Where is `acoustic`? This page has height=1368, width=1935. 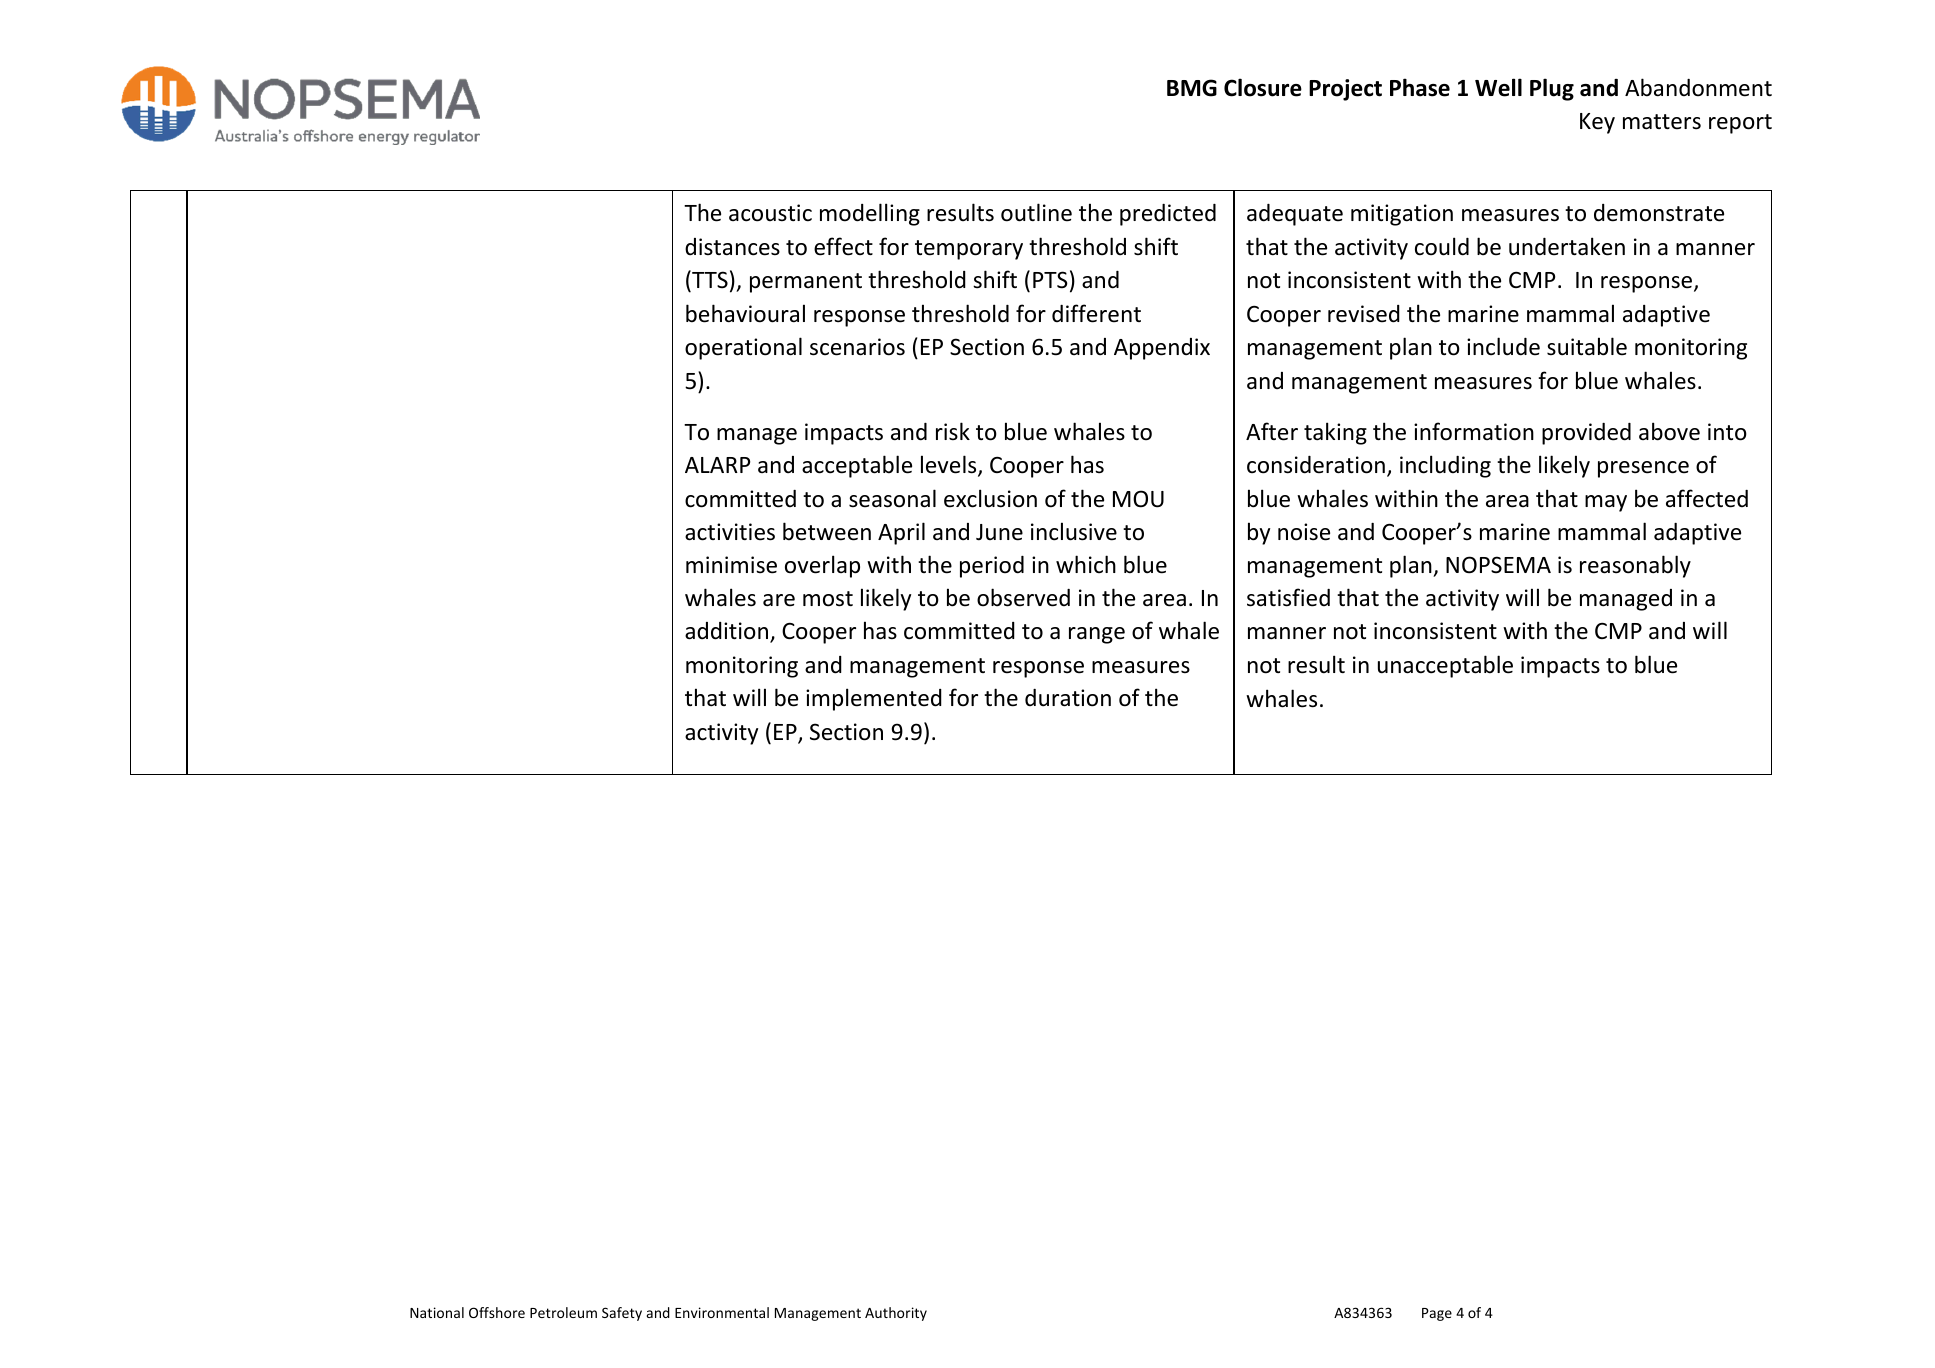
acoustic is located at coordinates (770, 213).
